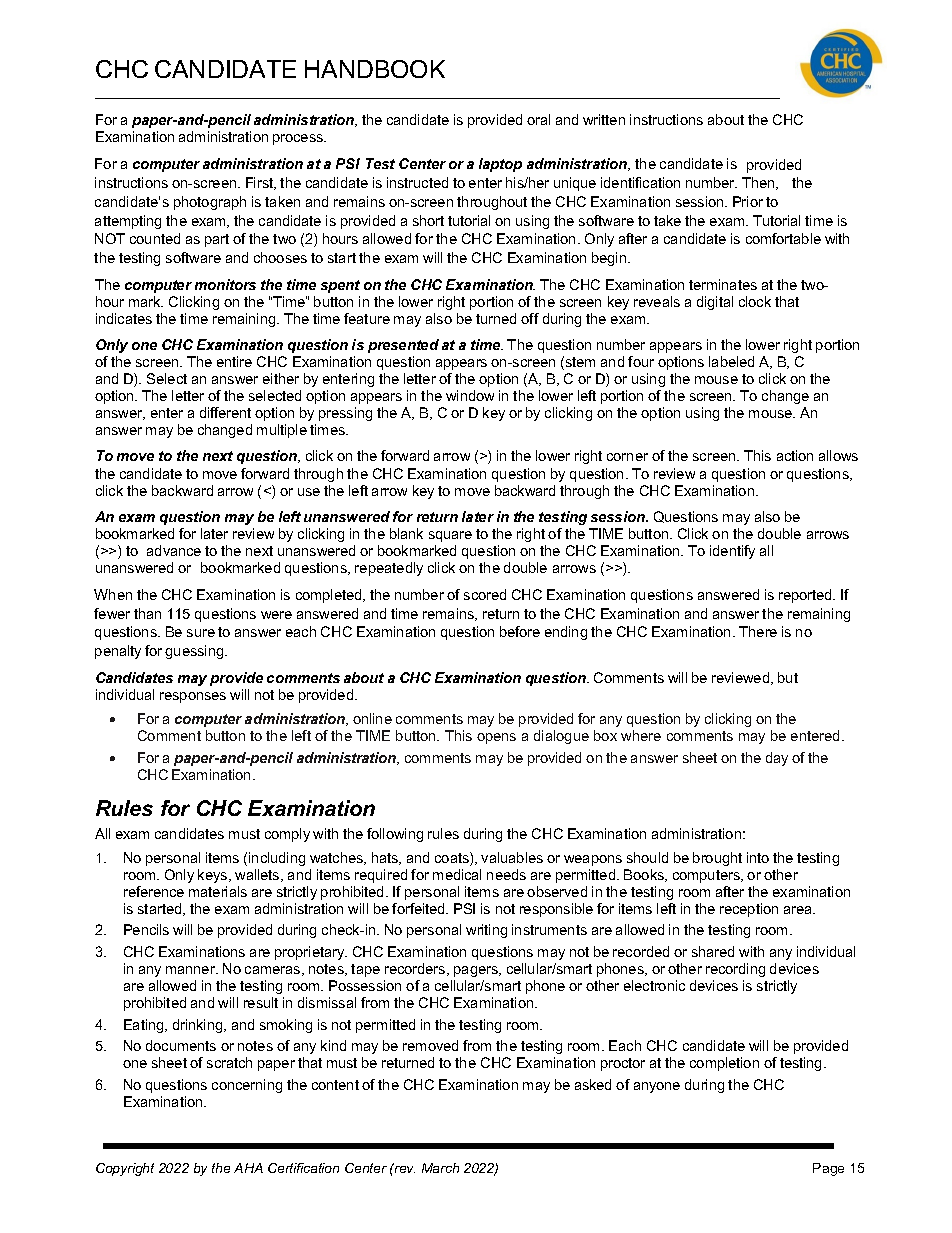 The width and height of the screenshot is (952, 1233). I want to click on comply, so click(287, 835).
